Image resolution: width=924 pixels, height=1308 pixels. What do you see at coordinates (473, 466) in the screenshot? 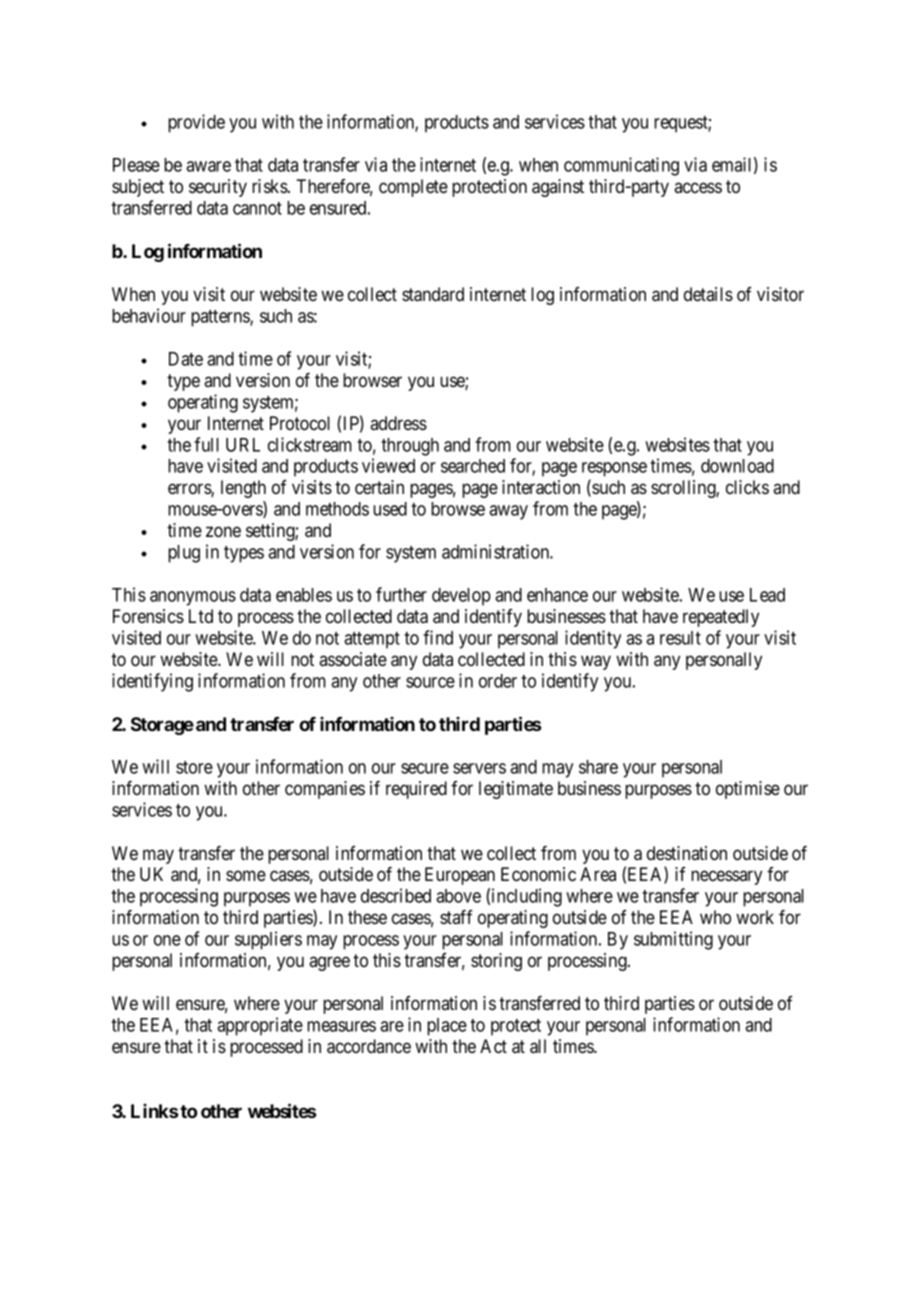
I see `searched` at bounding box center [473, 466].
